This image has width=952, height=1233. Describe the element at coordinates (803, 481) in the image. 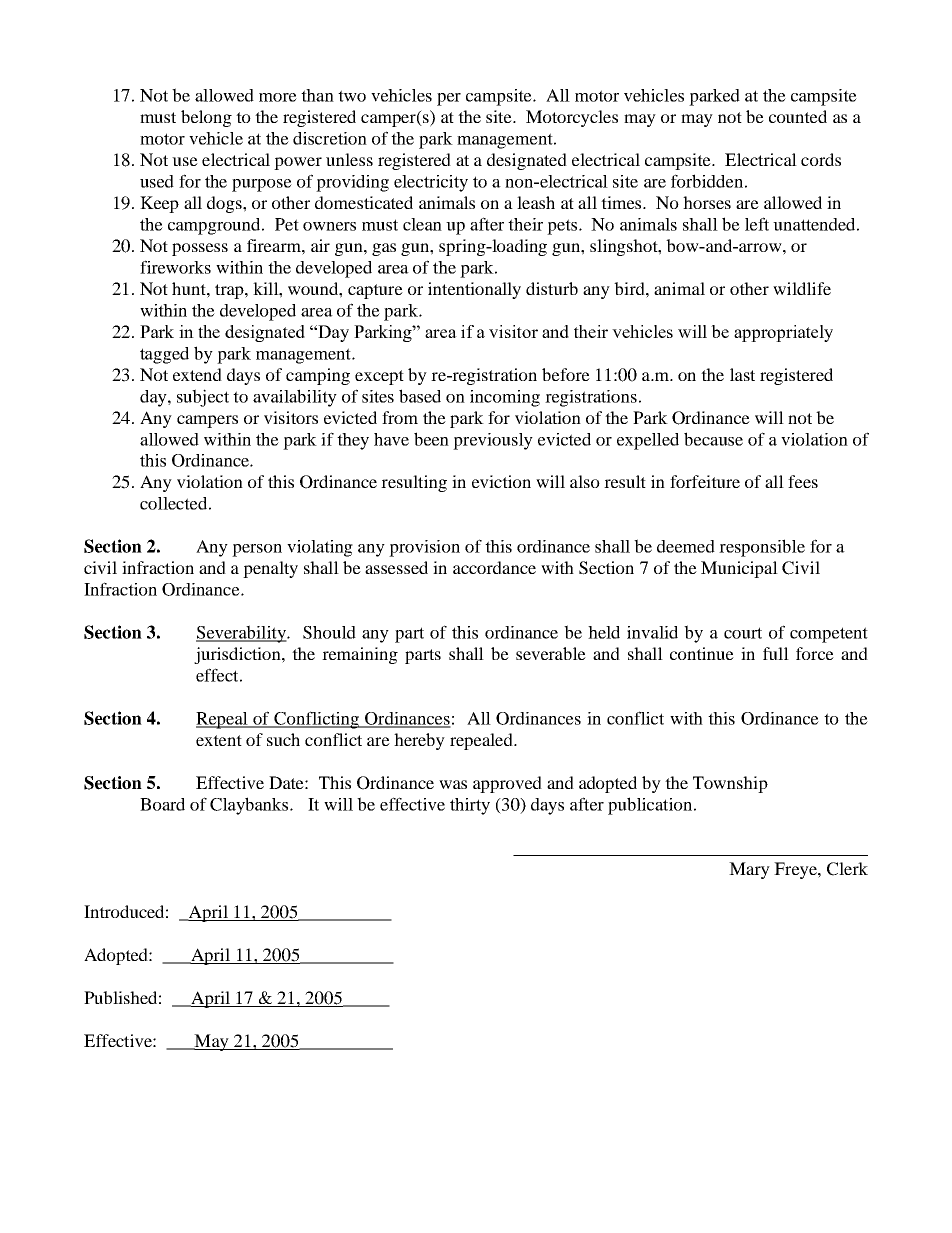

I see `fees` at that location.
